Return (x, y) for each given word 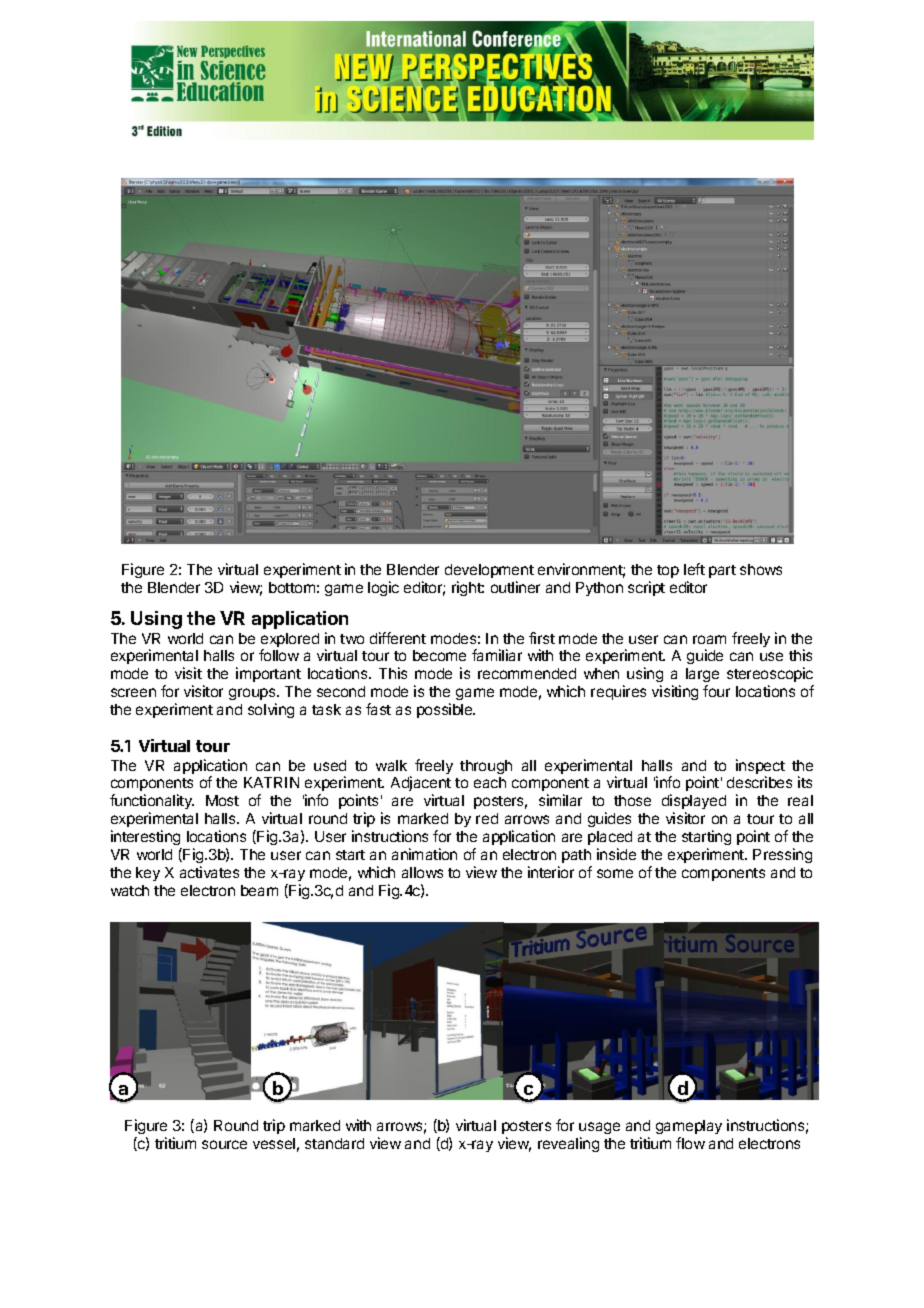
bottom (292, 587)
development (489, 571)
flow (690, 1143)
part (722, 571)
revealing (568, 1144)
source (224, 1144)
